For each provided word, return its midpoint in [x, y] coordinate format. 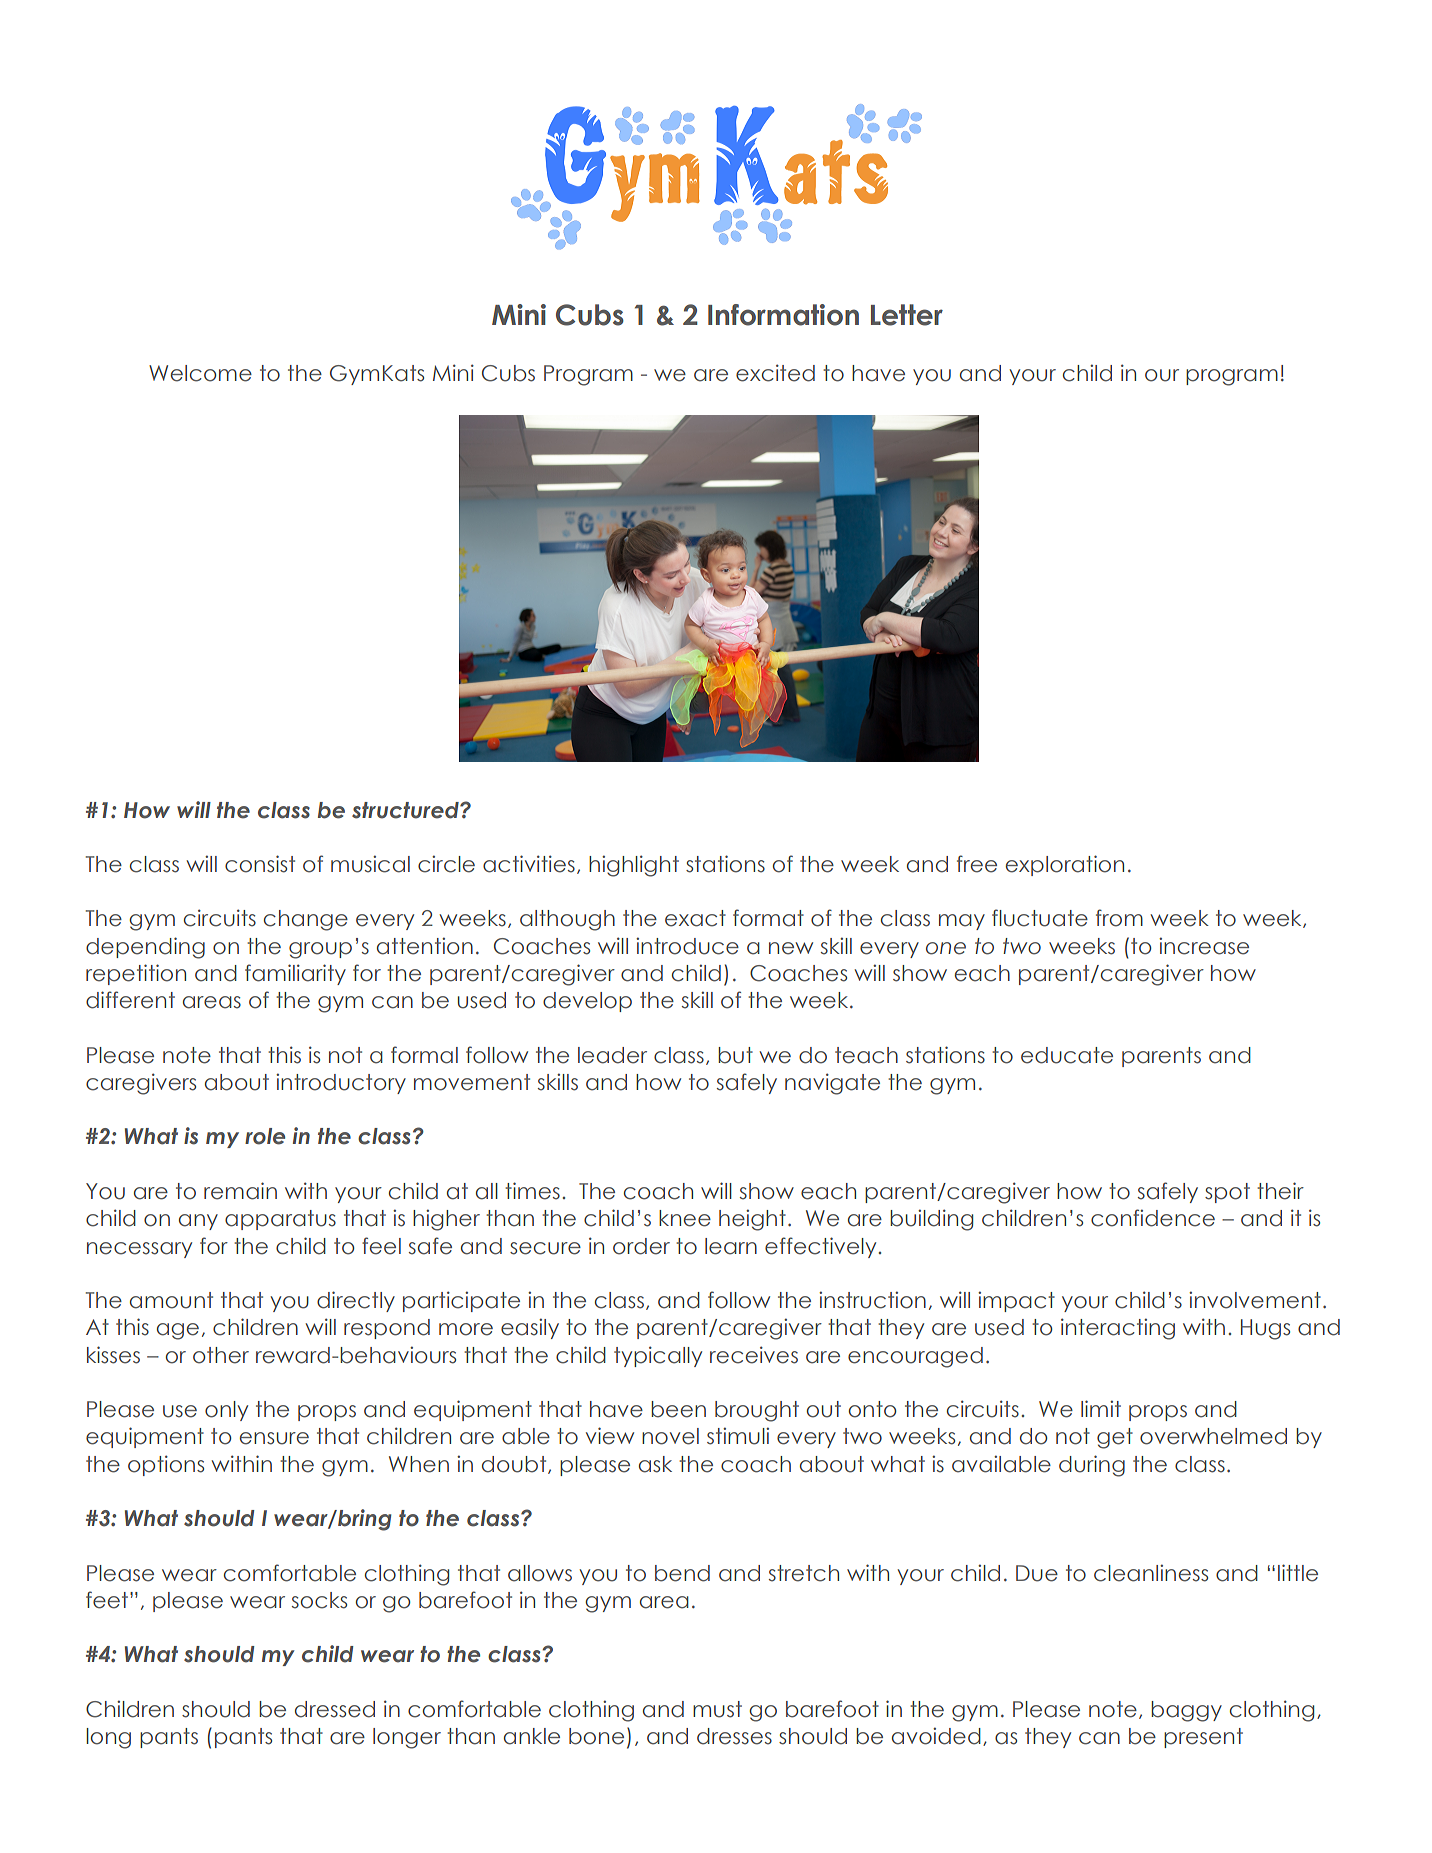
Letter [907, 315]
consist [260, 864]
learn [731, 1246]
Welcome [200, 373]
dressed [335, 1709]
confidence [1153, 1218]
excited [775, 373]
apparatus [280, 1220]
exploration [1065, 865]
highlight [634, 866]
